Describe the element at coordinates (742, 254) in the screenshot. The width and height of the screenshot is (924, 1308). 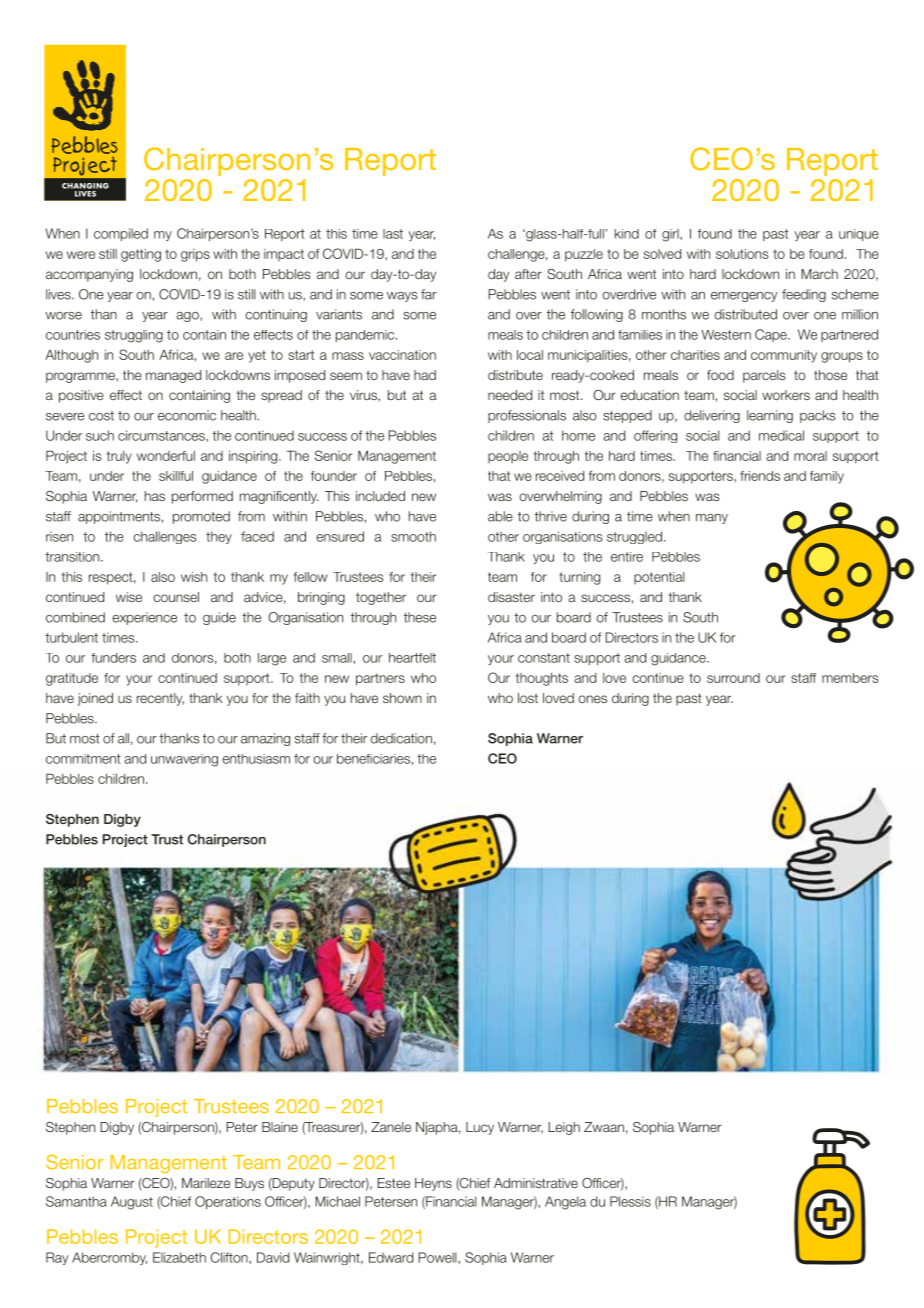
I see `solutions` at that location.
